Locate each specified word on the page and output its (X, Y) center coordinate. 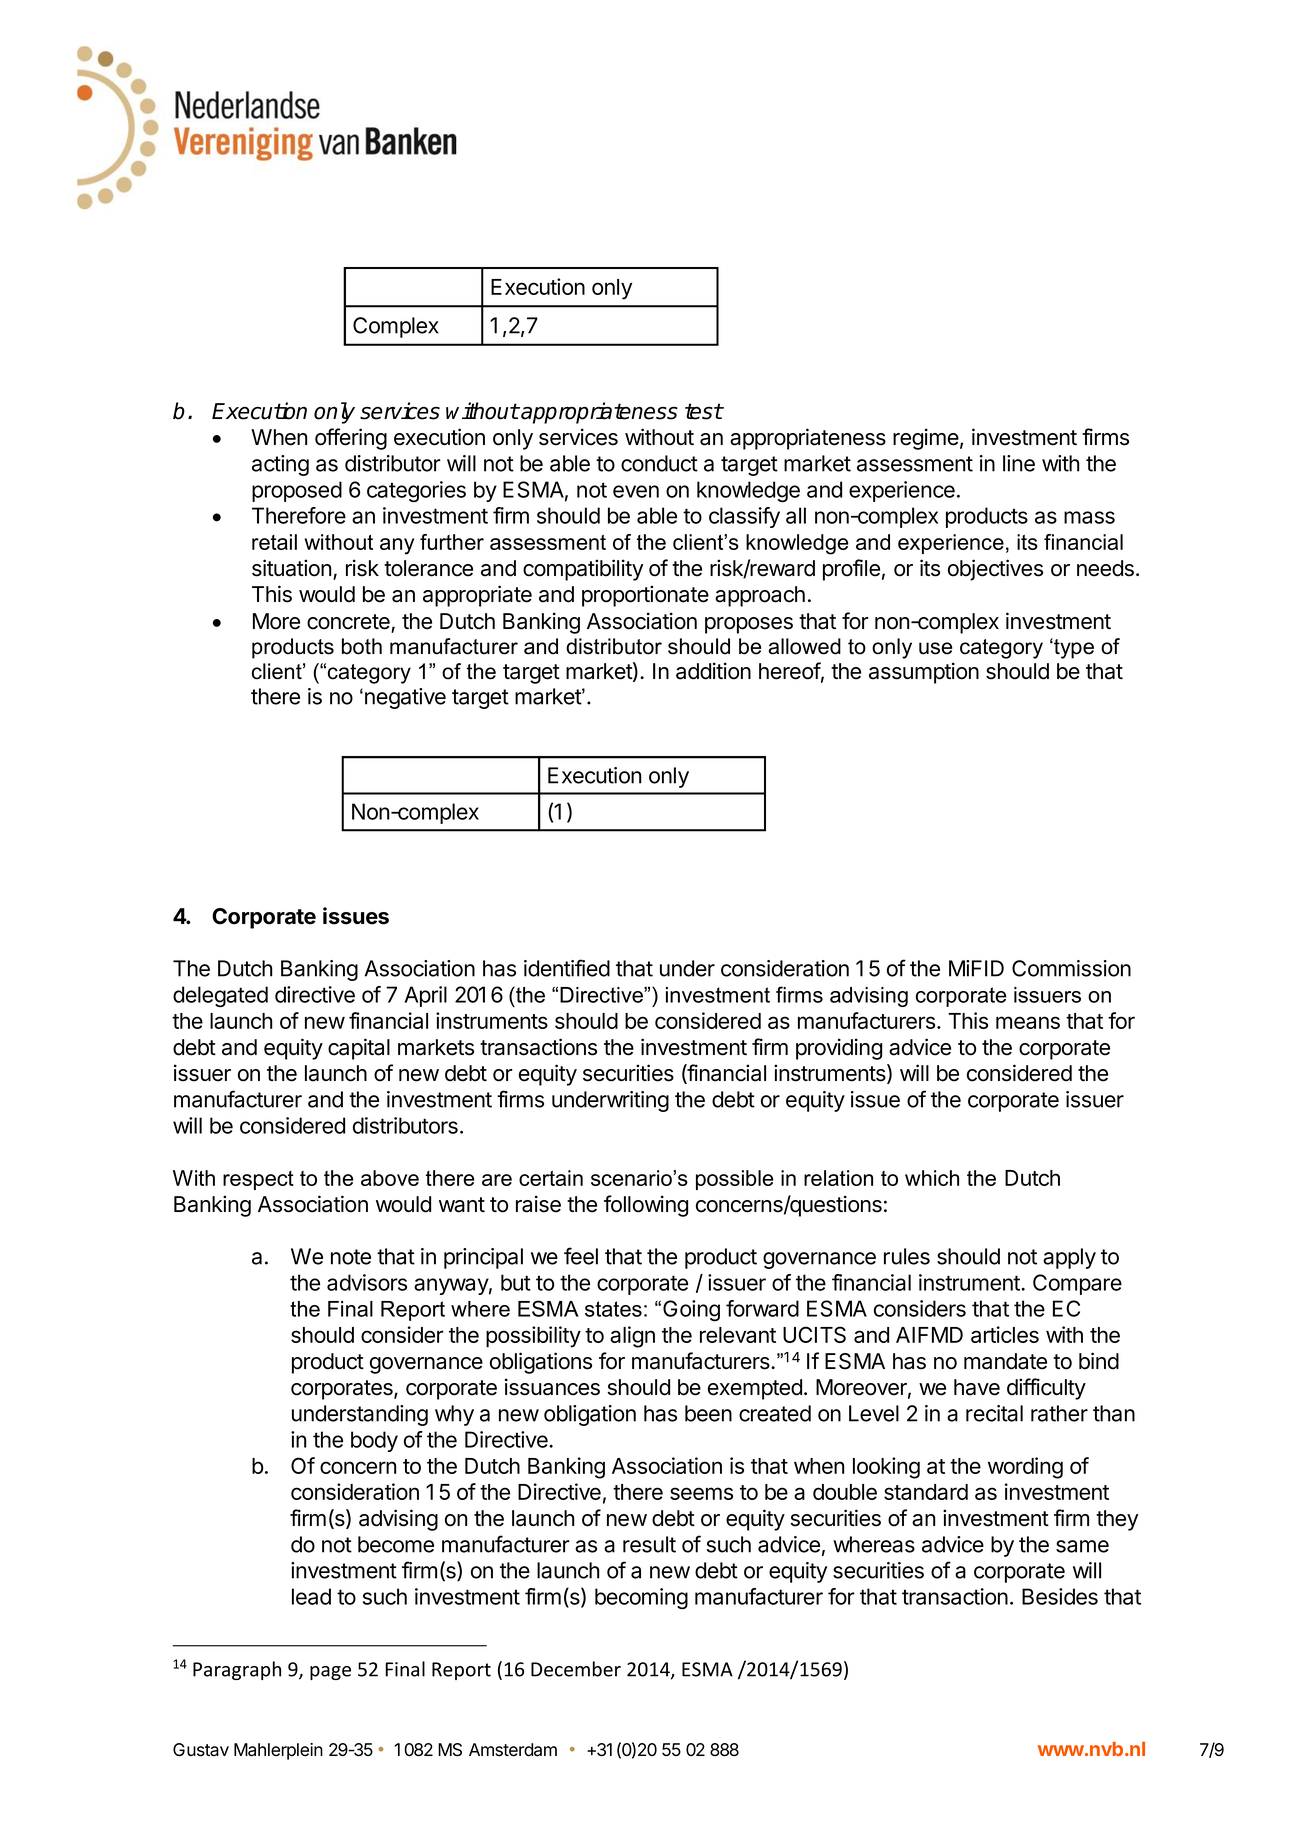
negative (405, 698)
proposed (297, 491)
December (576, 1669)
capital (359, 1049)
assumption (924, 673)
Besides (1060, 1596)
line (1019, 463)
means (1028, 1022)
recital (994, 1413)
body (374, 1441)
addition (713, 671)
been (708, 1413)
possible (735, 1180)
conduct (659, 463)
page (330, 1673)
